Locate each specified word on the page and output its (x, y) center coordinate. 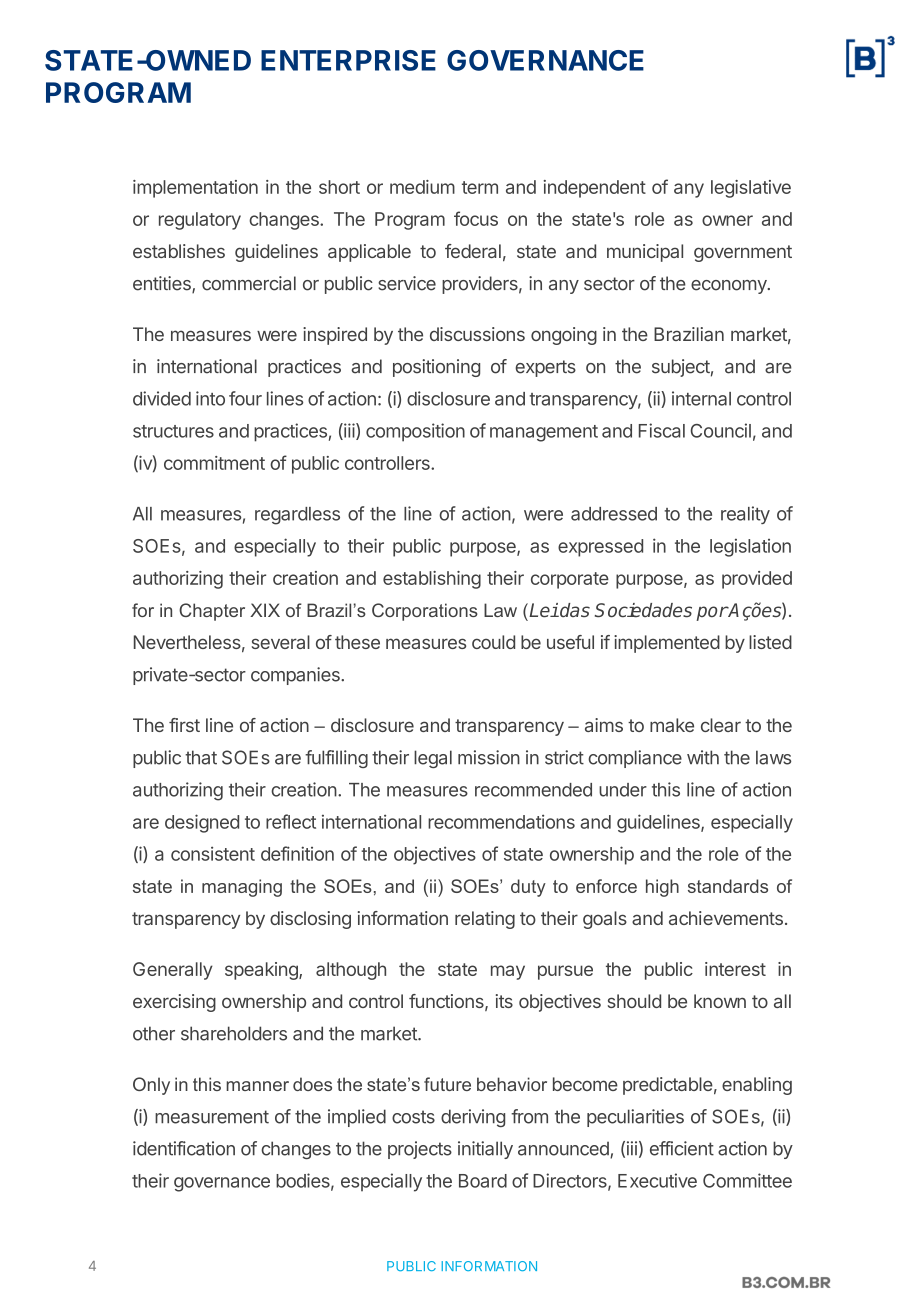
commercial (249, 283)
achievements (726, 918)
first (184, 725)
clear (721, 725)
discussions (477, 334)
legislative (751, 189)
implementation (195, 189)
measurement (212, 1117)
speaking (262, 971)
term (480, 187)
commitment (214, 463)
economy (730, 287)
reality (745, 515)
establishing (432, 580)
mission (489, 757)
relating (485, 920)
